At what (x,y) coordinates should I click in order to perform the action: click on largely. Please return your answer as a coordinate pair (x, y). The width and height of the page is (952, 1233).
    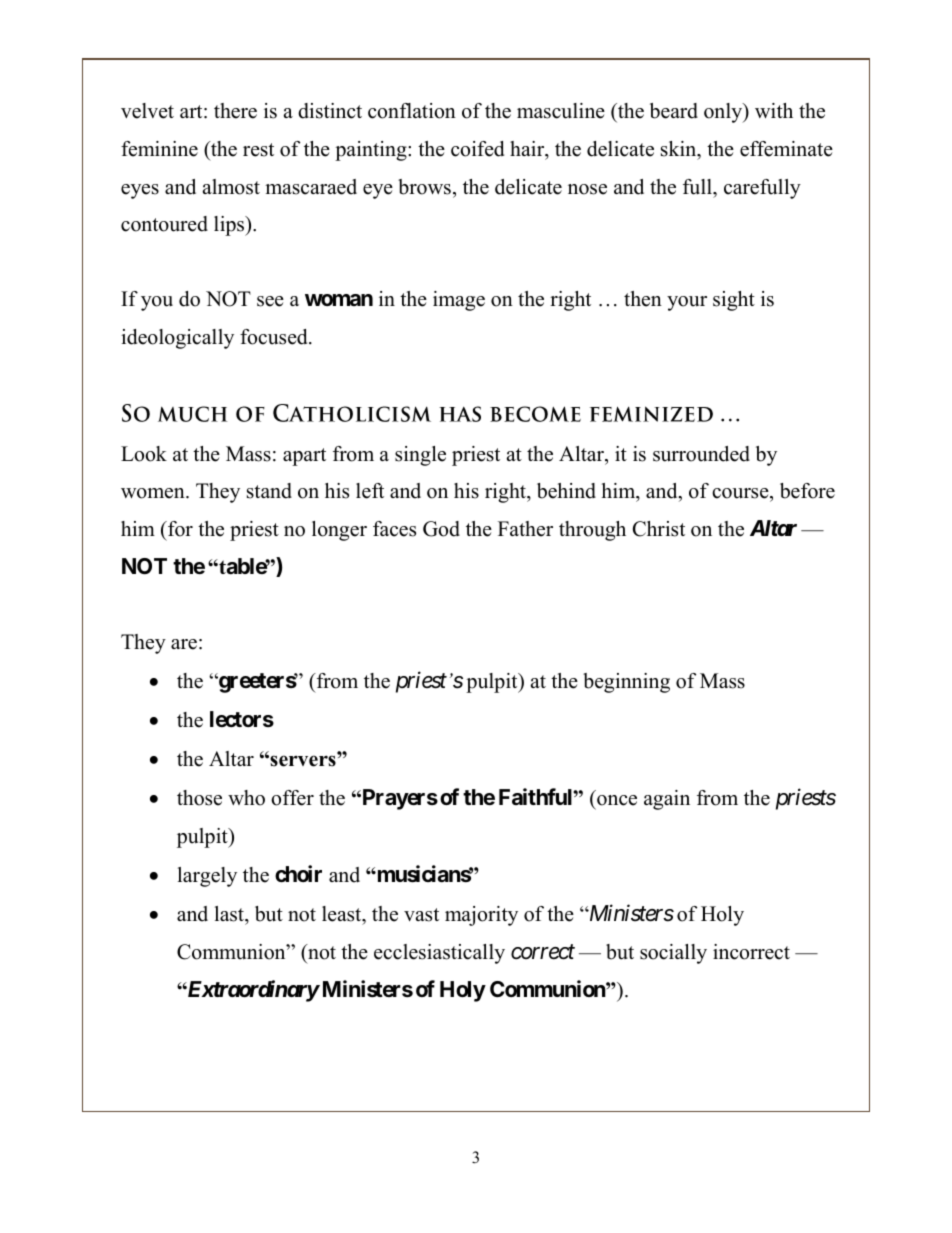
    Looking at the image, I should click on (207, 877).
